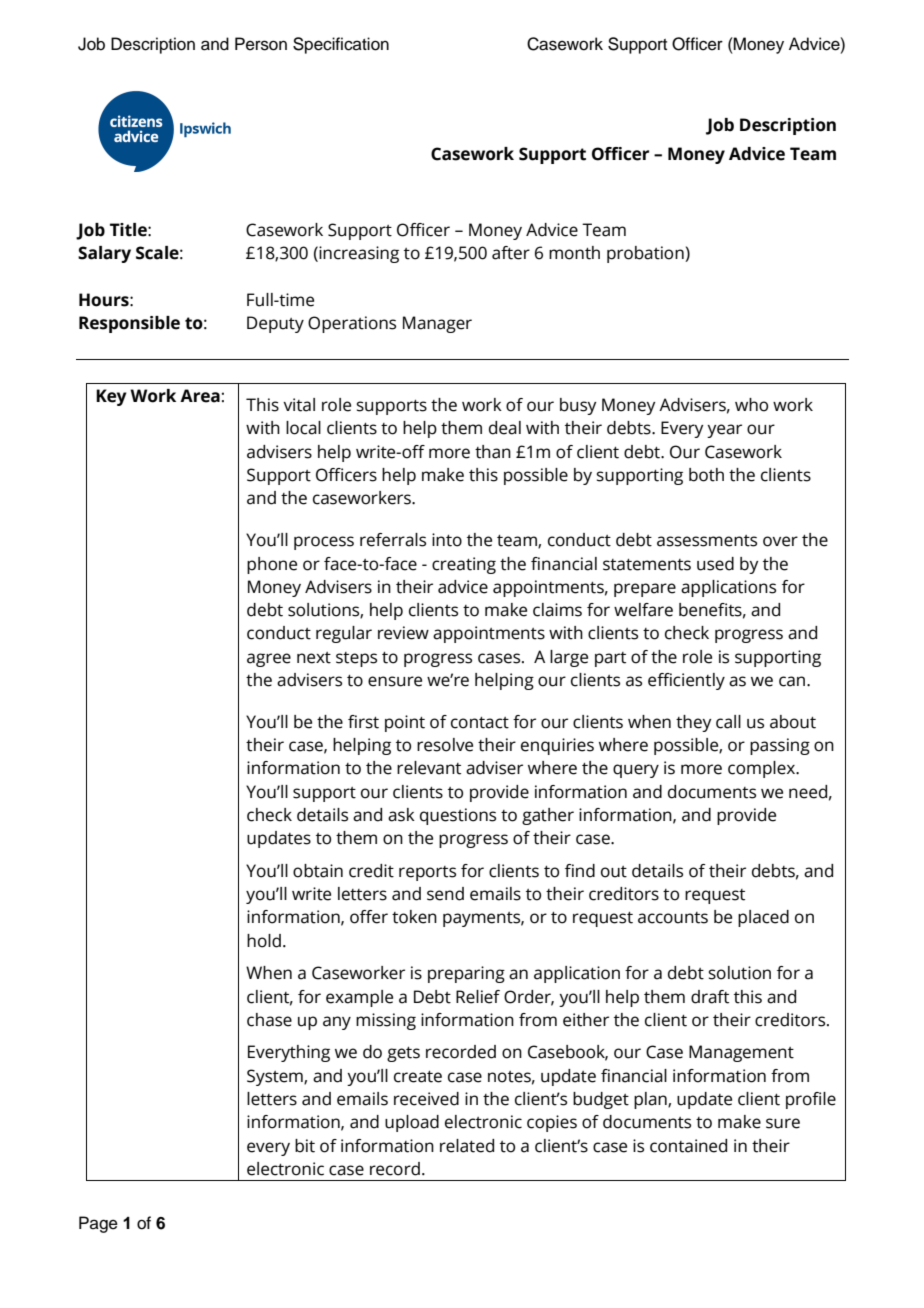 This screenshot has height=1308, width=924. I want to click on Person, so click(261, 44).
